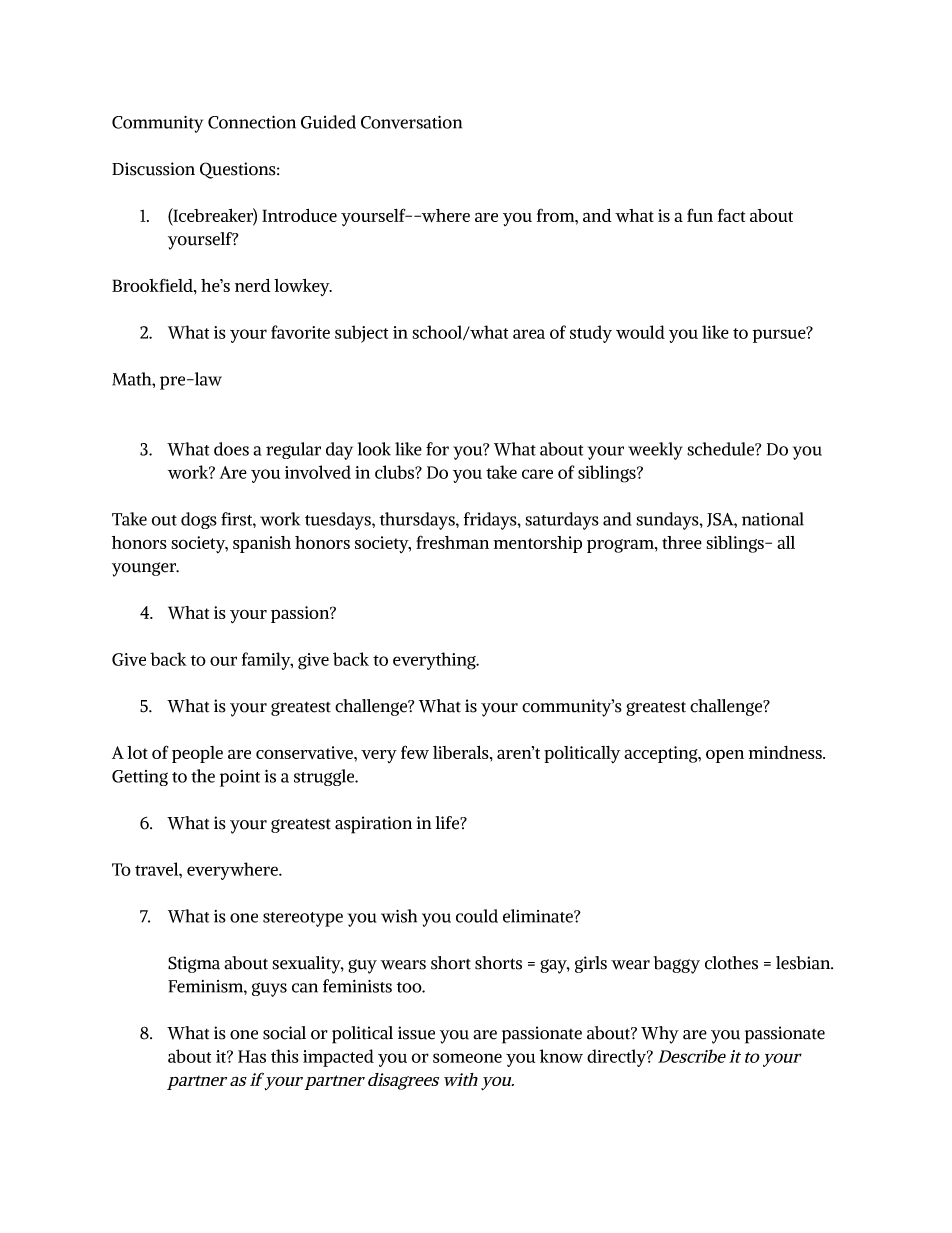 The image size is (952, 1233). I want to click on fact, so click(731, 215).
